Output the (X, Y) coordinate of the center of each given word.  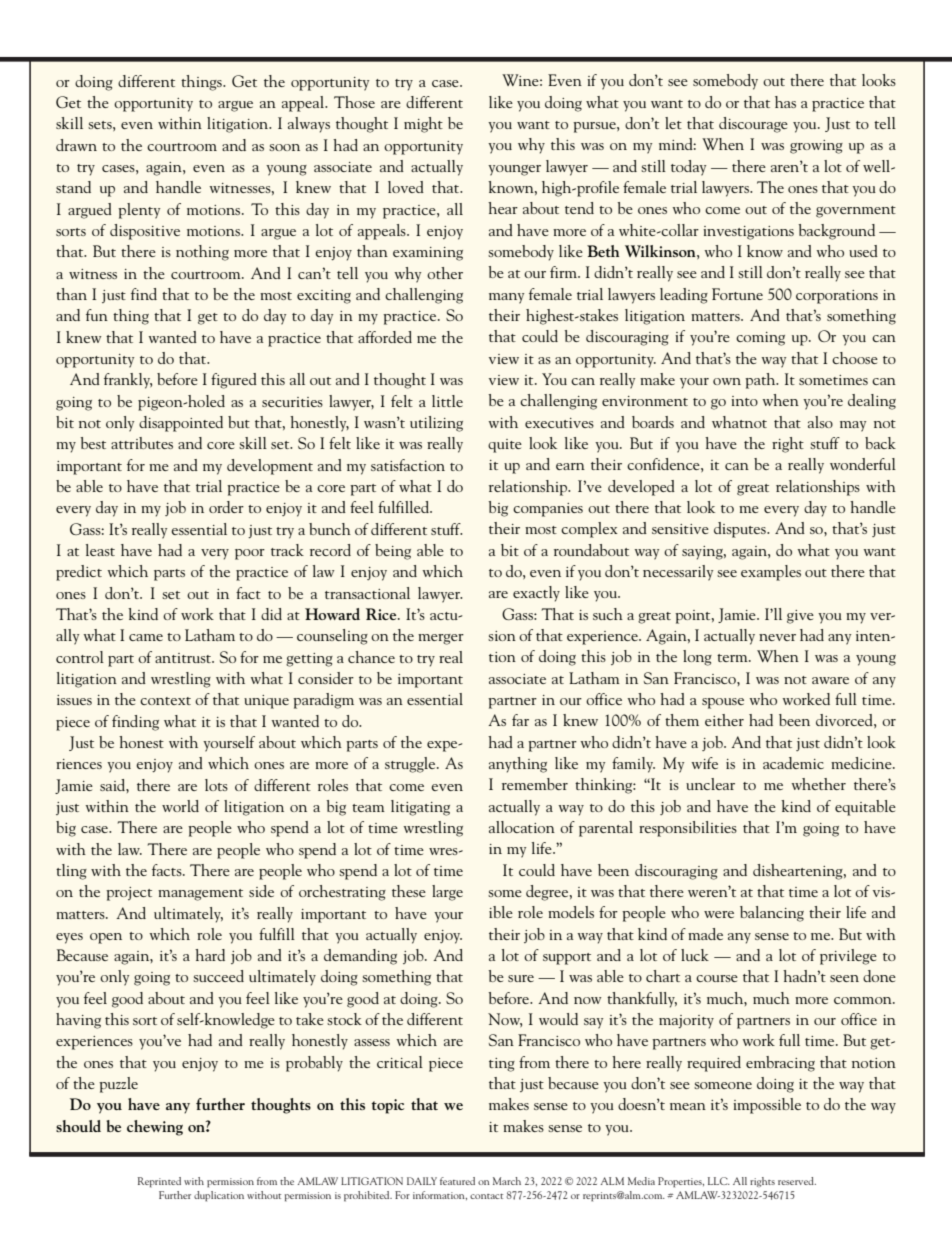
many (506, 298)
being (393, 552)
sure (521, 978)
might (423, 125)
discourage (753, 125)
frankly (128, 381)
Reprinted (159, 1182)
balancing (772, 914)
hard (210, 955)
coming (760, 339)
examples (771, 573)
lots (216, 785)
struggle (411, 765)
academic (793, 763)
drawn (76, 145)
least (100, 550)
